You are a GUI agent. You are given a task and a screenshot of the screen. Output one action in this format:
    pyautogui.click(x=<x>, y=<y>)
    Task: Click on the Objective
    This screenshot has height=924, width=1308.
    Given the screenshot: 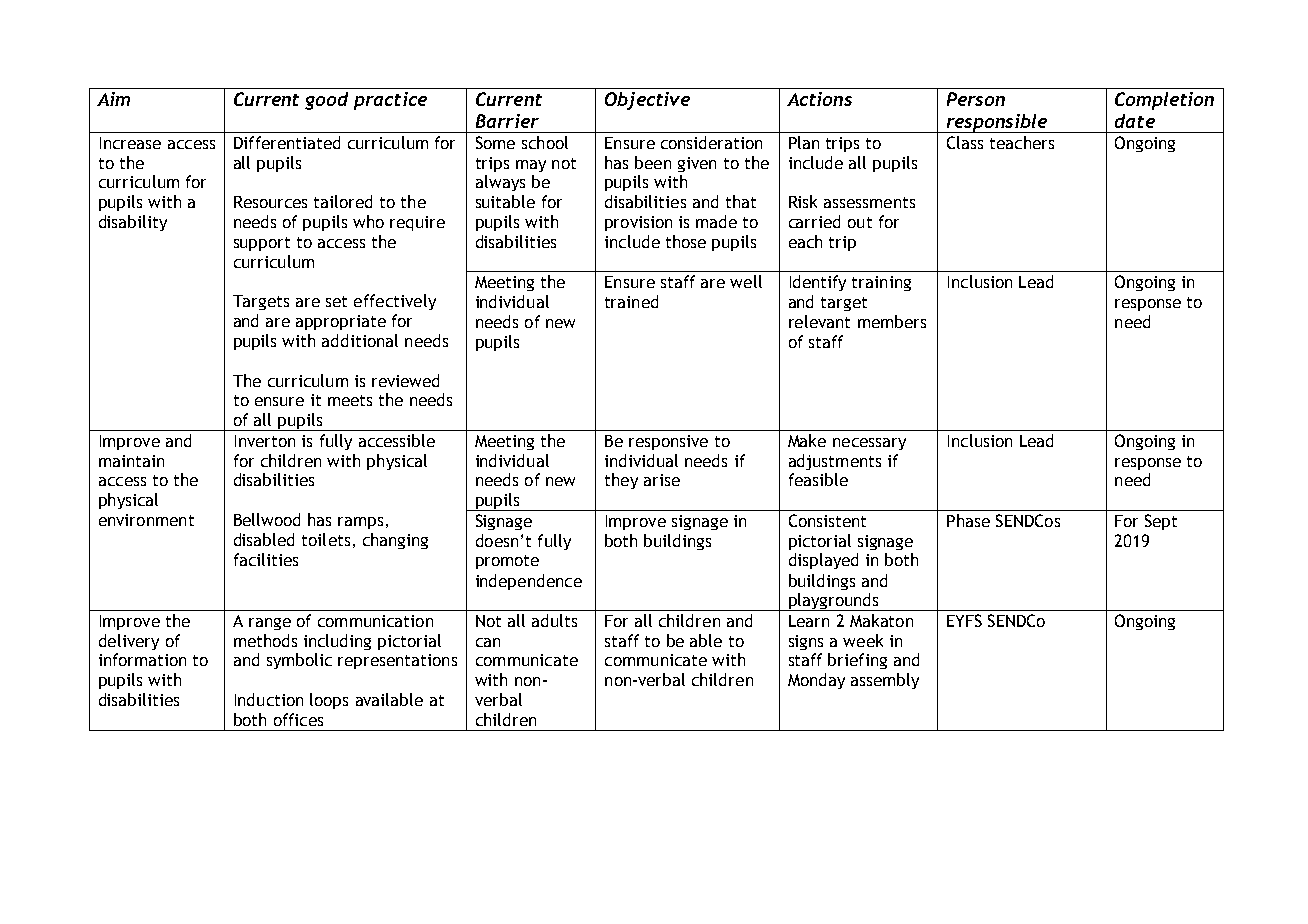 What is the action you would take?
    pyautogui.click(x=647, y=101)
